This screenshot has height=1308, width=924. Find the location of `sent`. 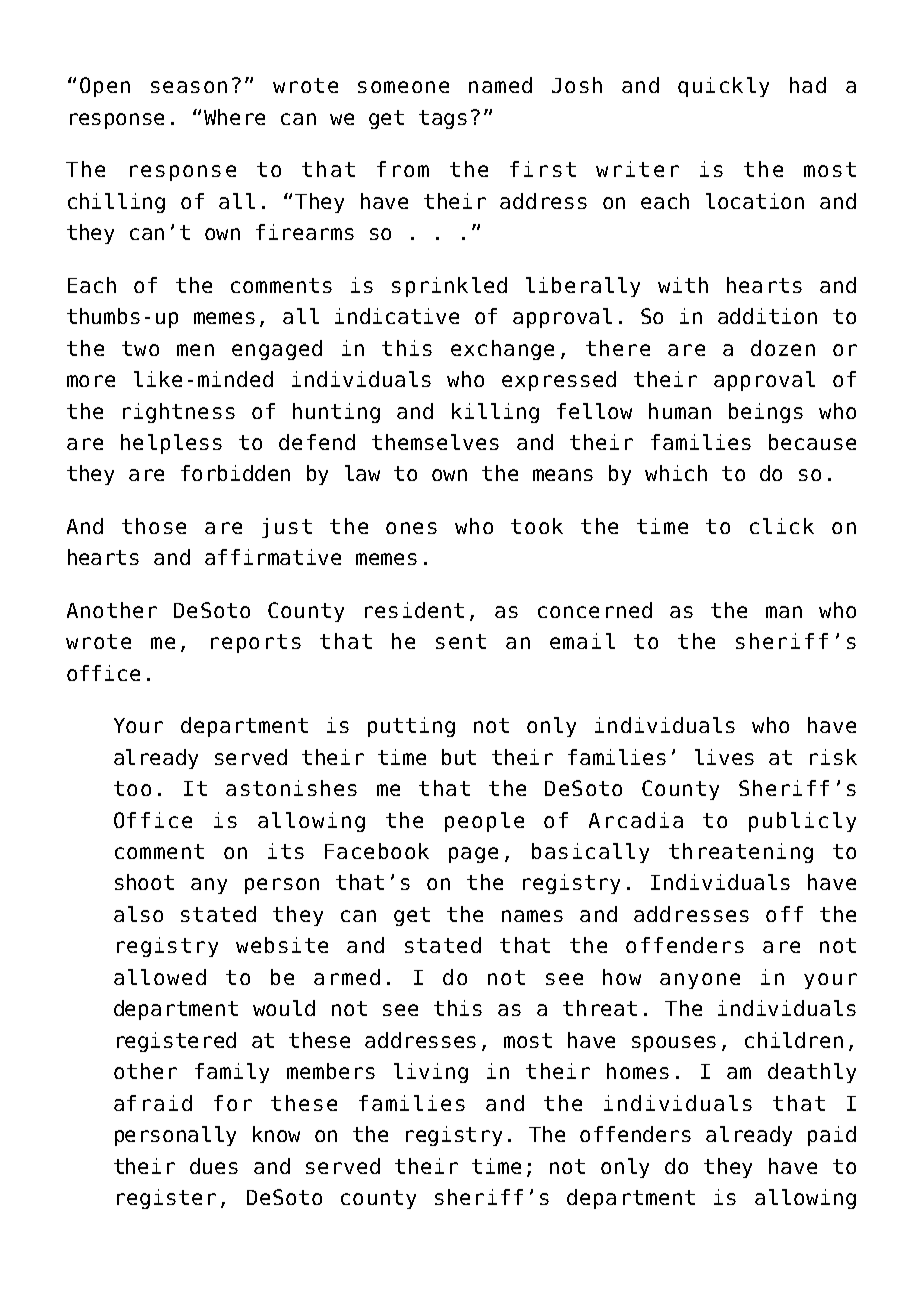

sent is located at coordinates (461, 641).
